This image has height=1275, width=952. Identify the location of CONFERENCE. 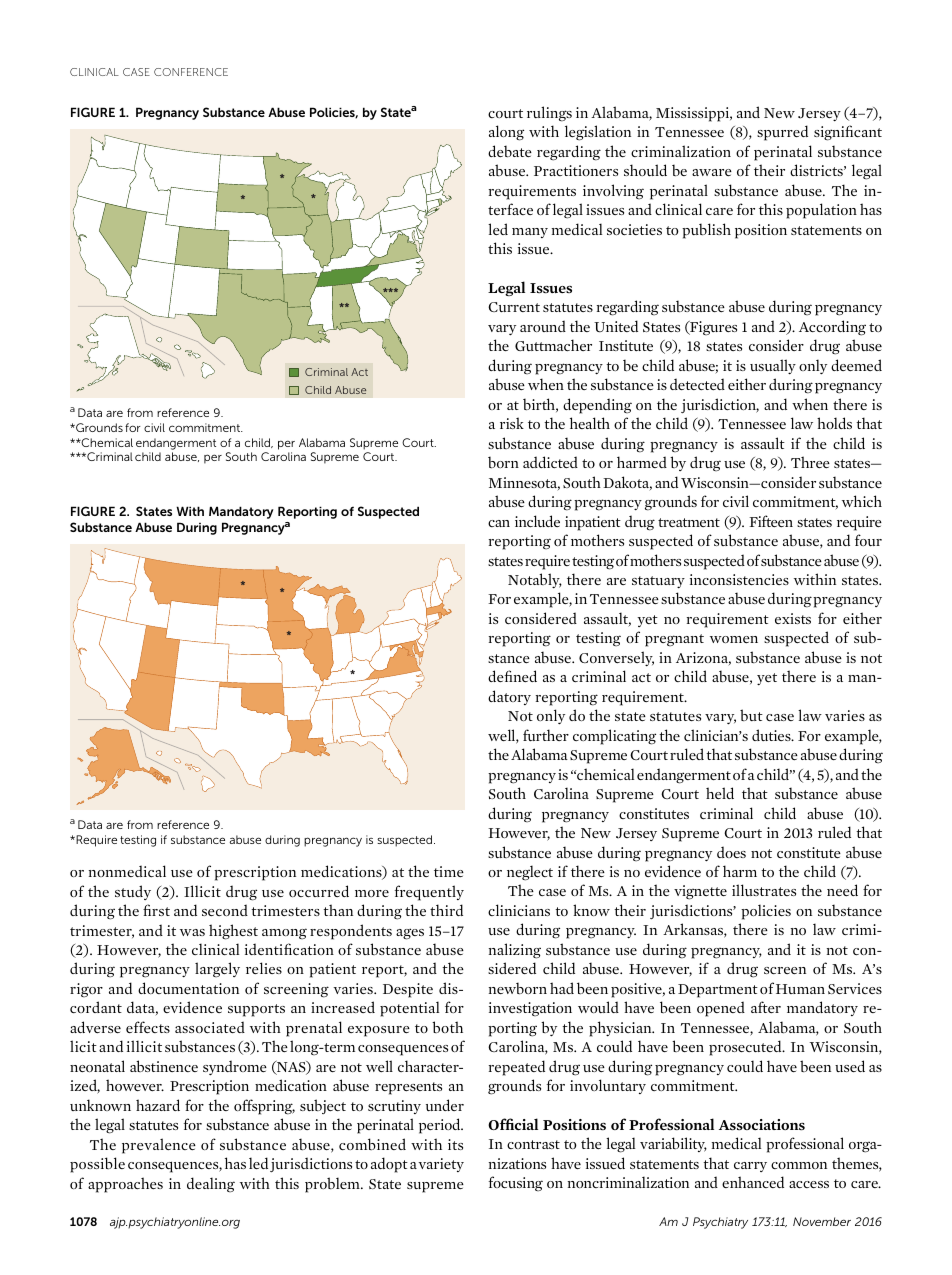
(191, 72).
